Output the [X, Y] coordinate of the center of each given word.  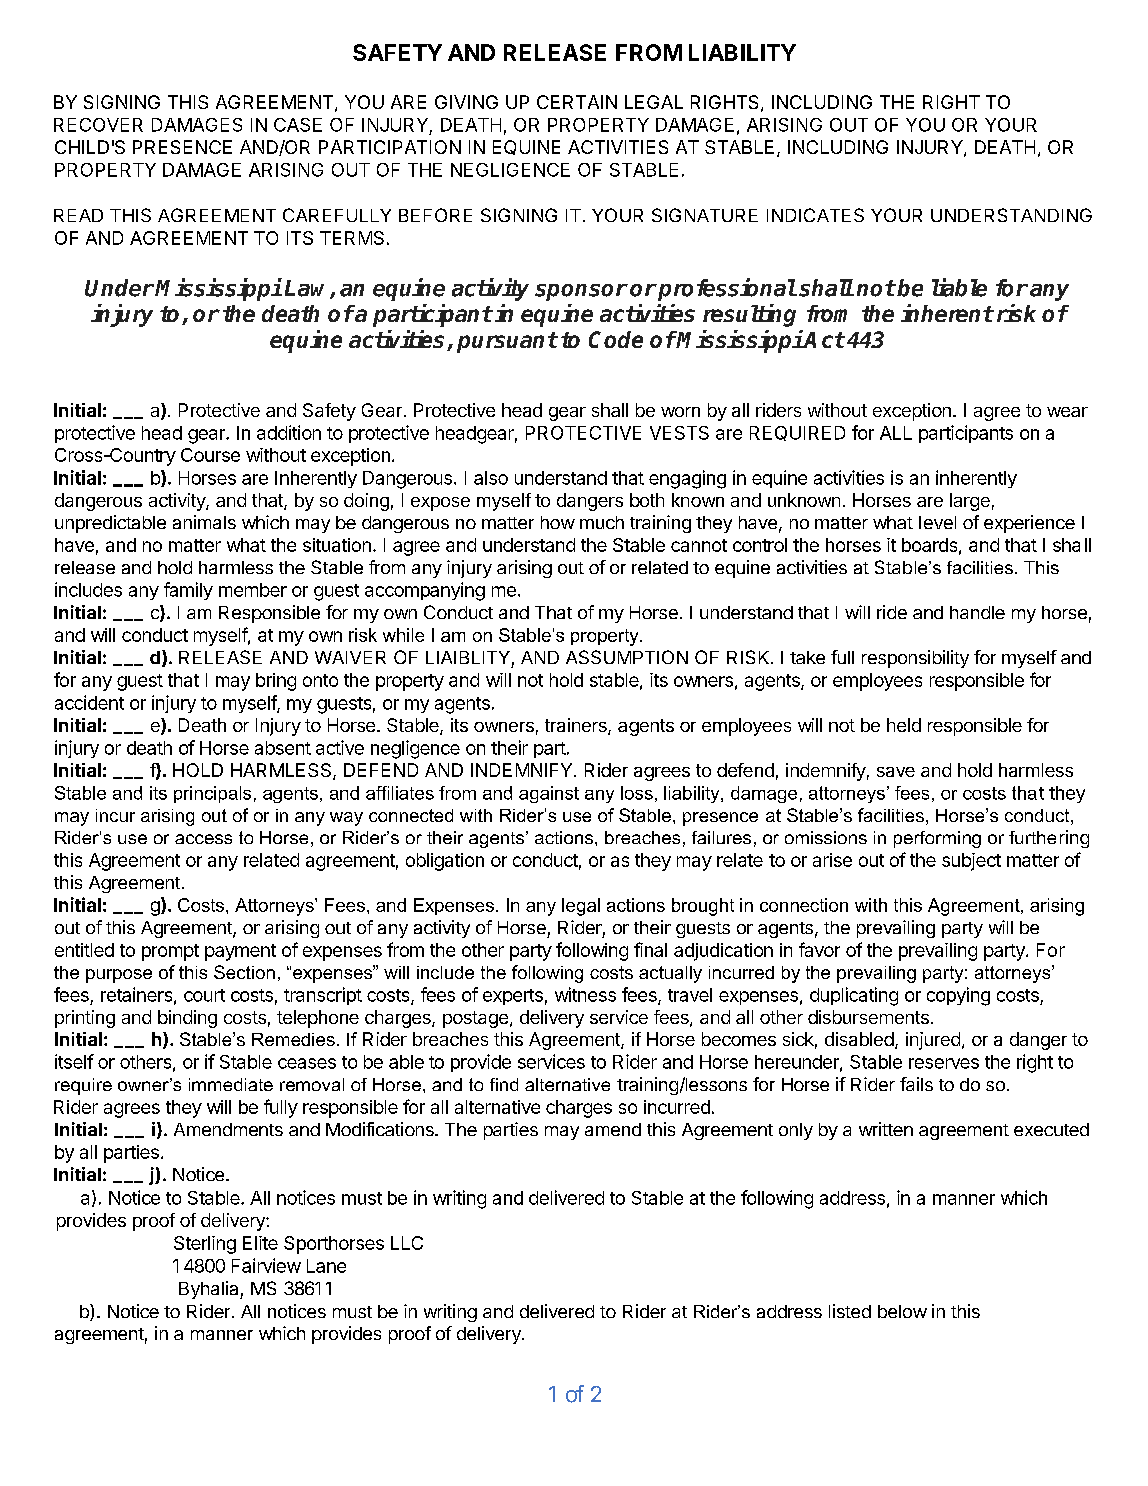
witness [585, 994]
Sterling [205, 1245]
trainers [577, 726]
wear [1067, 412]
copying [958, 996]
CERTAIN [577, 102]
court [204, 995]
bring [276, 682]
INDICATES [815, 215]
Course [210, 455]
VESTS [679, 433]
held [904, 725]
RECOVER [98, 125]
